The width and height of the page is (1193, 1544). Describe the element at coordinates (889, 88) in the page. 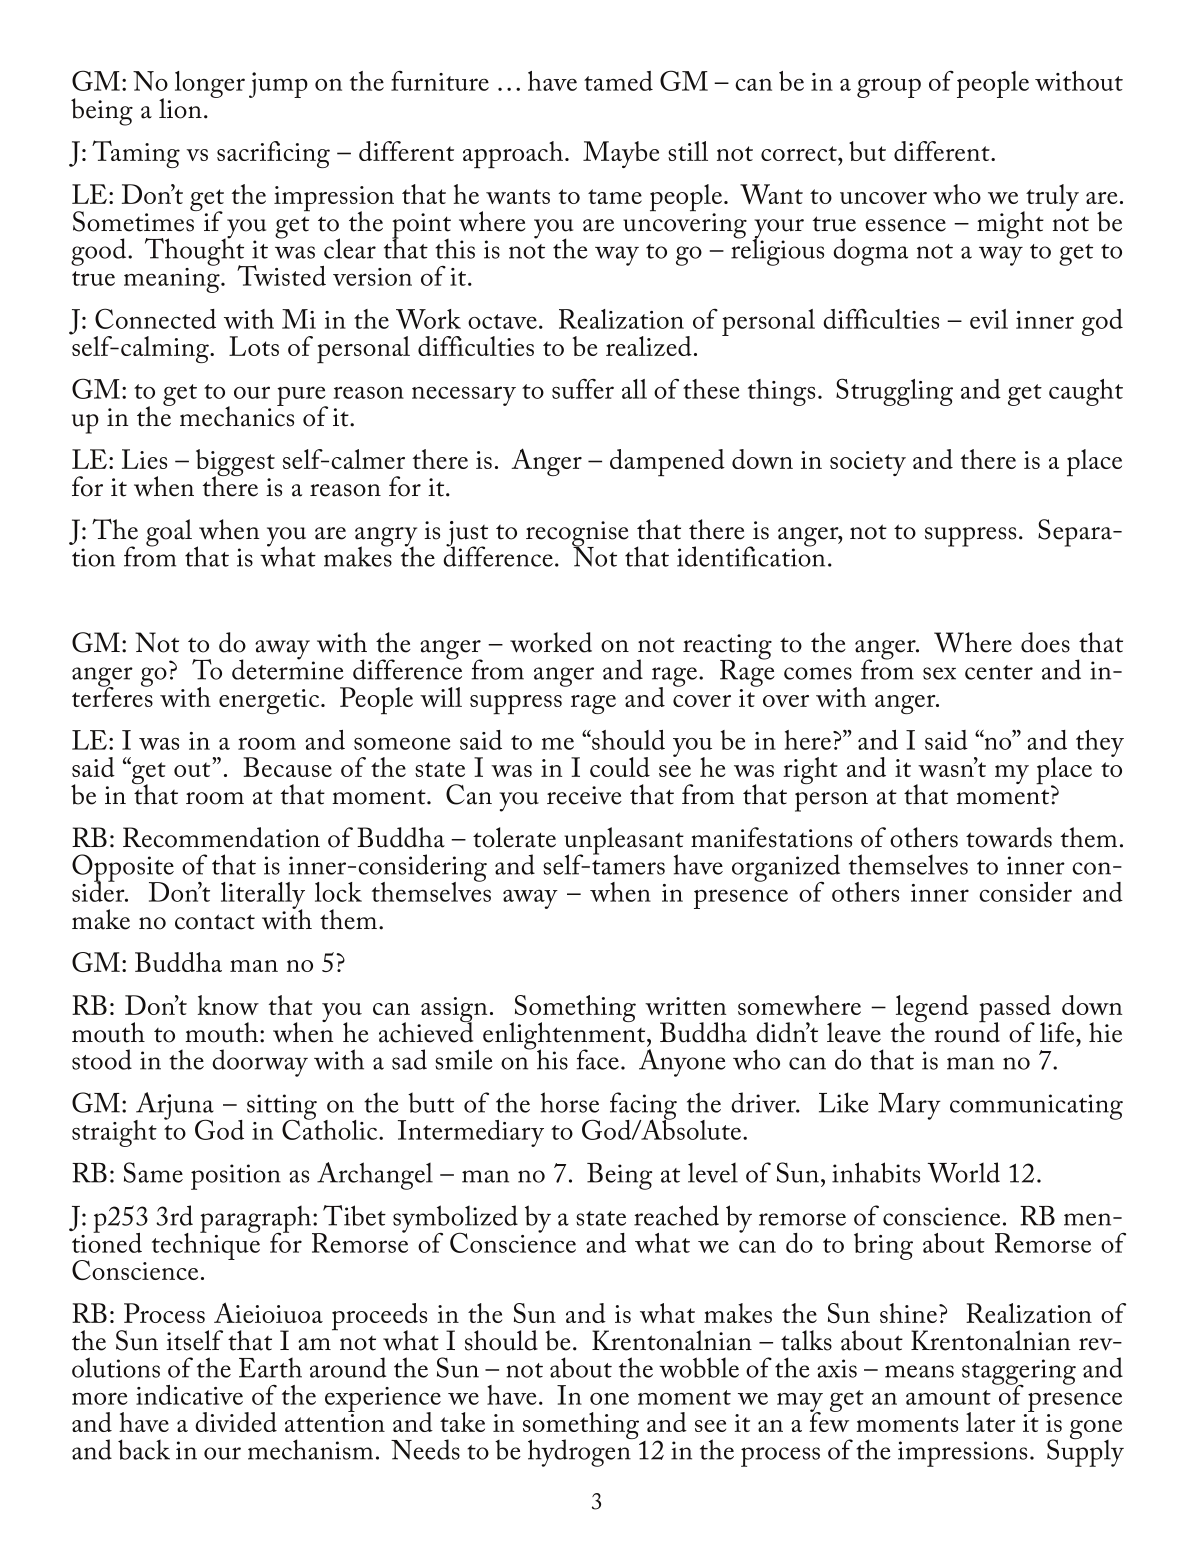

I see `group` at that location.
